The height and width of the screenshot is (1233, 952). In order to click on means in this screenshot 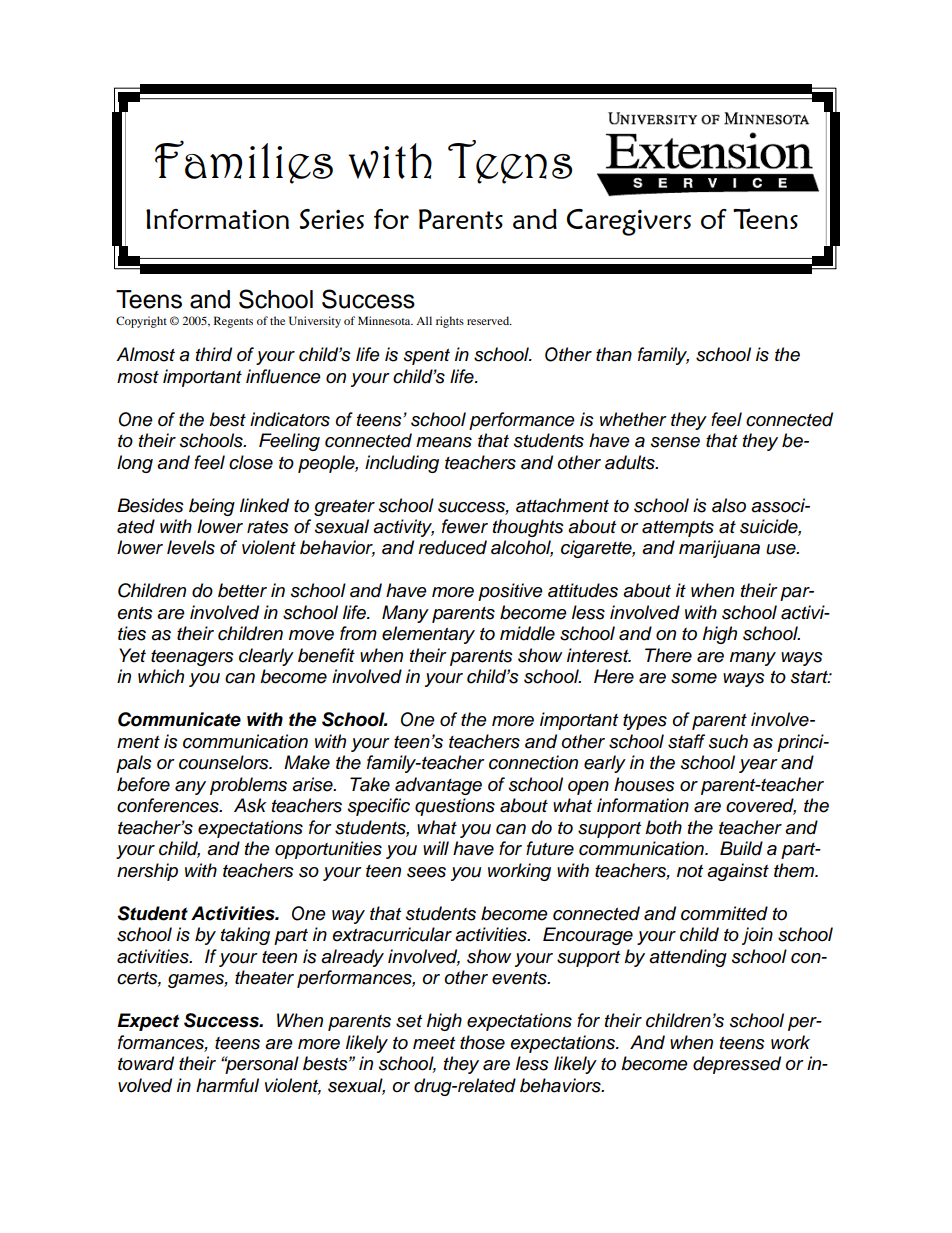, I will do `click(444, 442)`.
